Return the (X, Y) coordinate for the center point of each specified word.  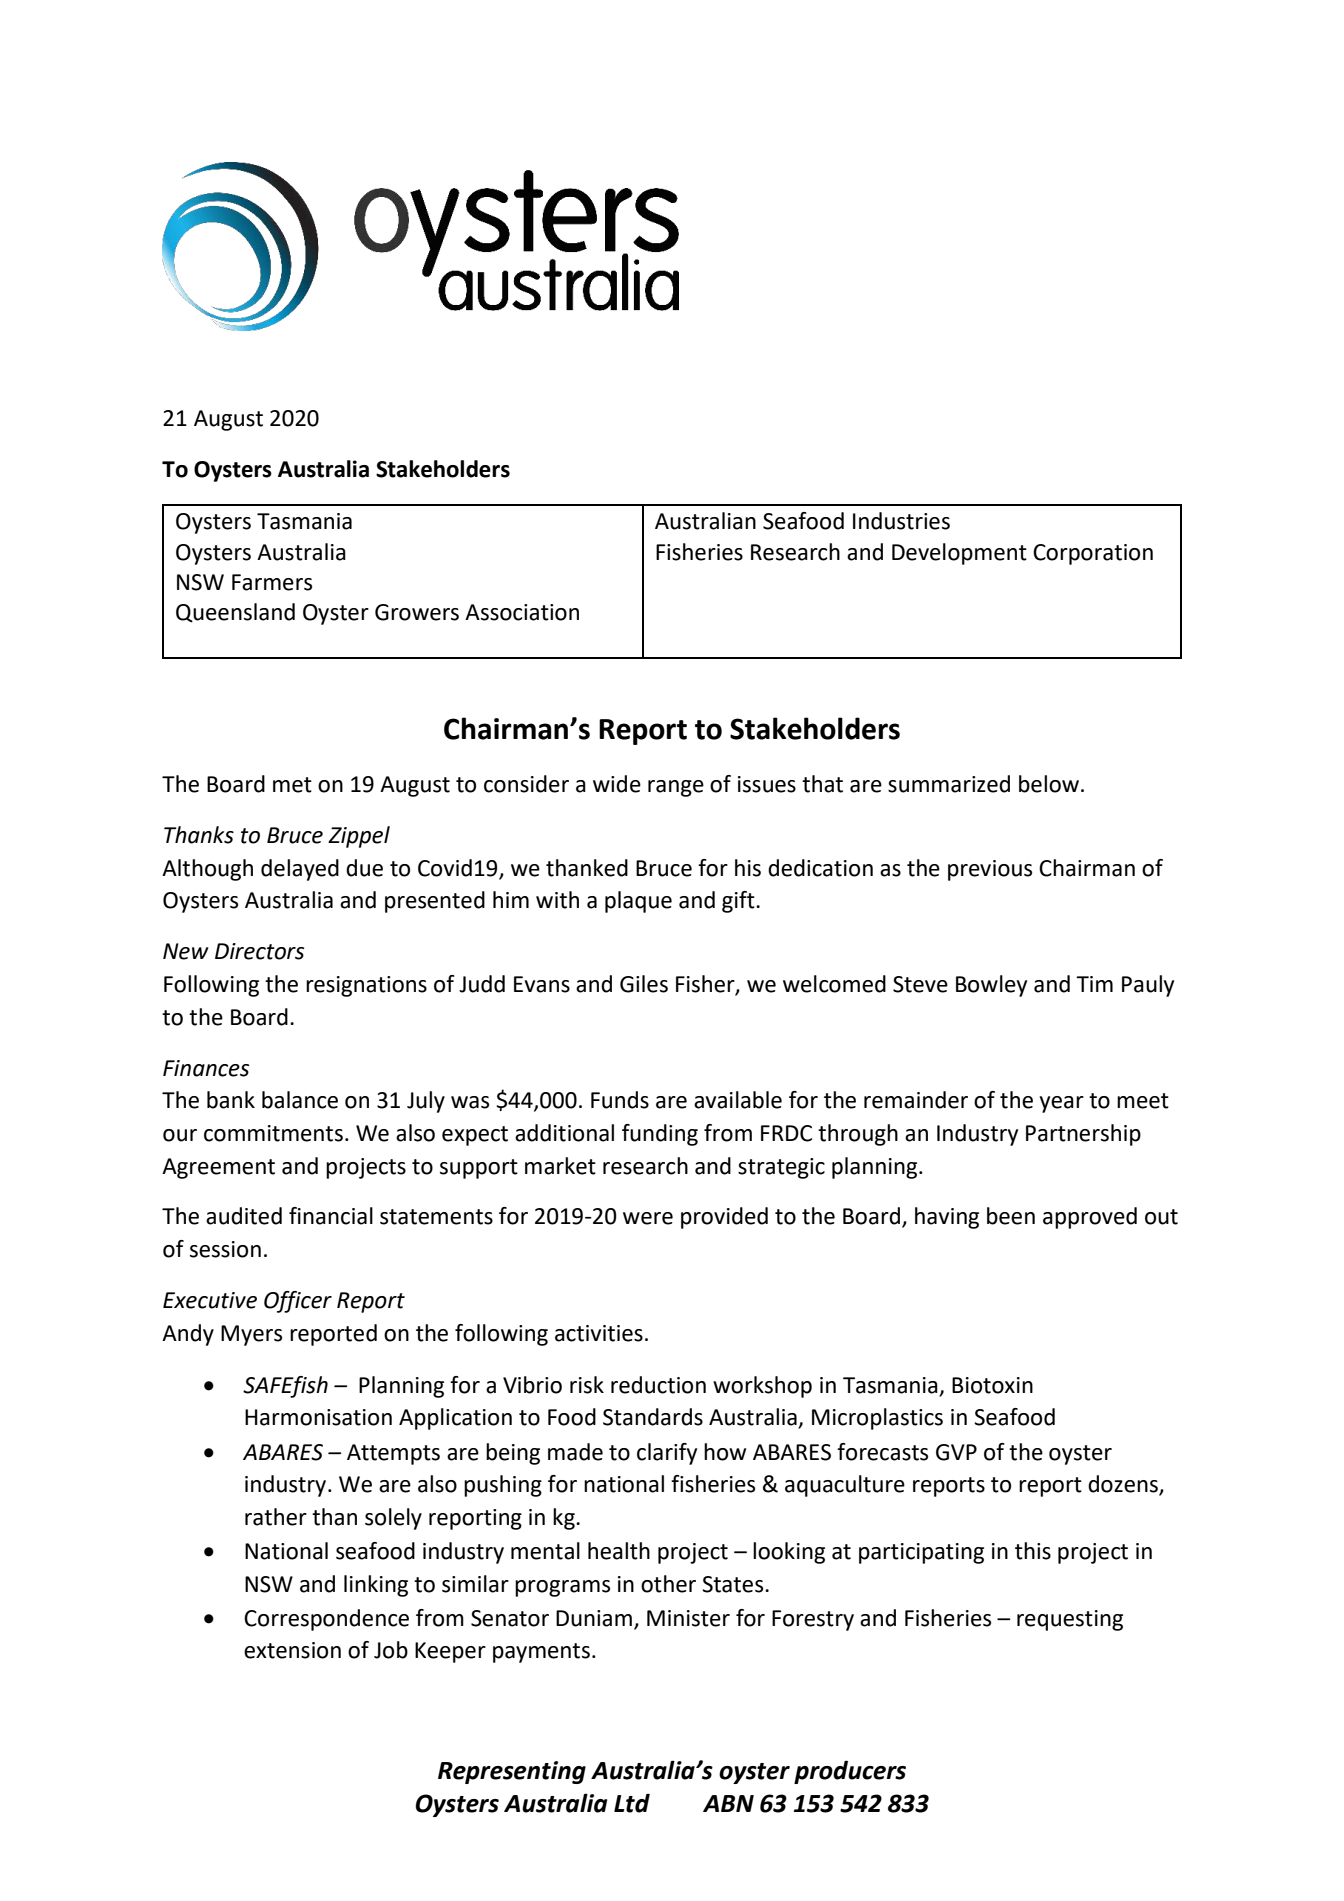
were (648, 1218)
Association (522, 612)
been (1011, 1216)
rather (276, 1517)
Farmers (272, 582)
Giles (644, 984)
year (1062, 1104)
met (292, 785)
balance (300, 1100)
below (1049, 784)
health (619, 1551)
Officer (298, 1302)
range (676, 788)
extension (292, 1650)
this (1033, 1551)
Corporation (1093, 554)
